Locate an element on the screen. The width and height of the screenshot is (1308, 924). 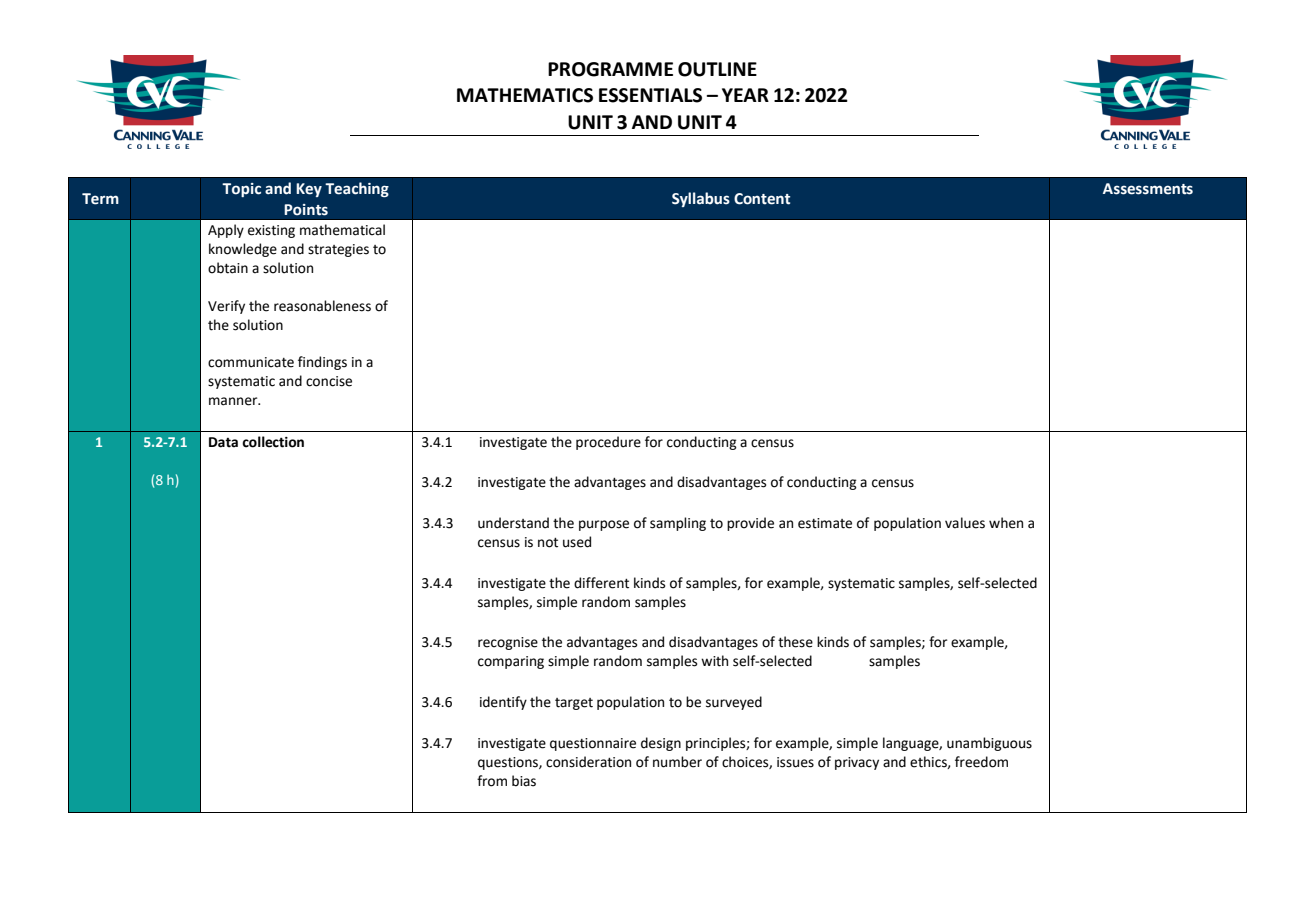
purpose is located at coordinates (604, 525).
